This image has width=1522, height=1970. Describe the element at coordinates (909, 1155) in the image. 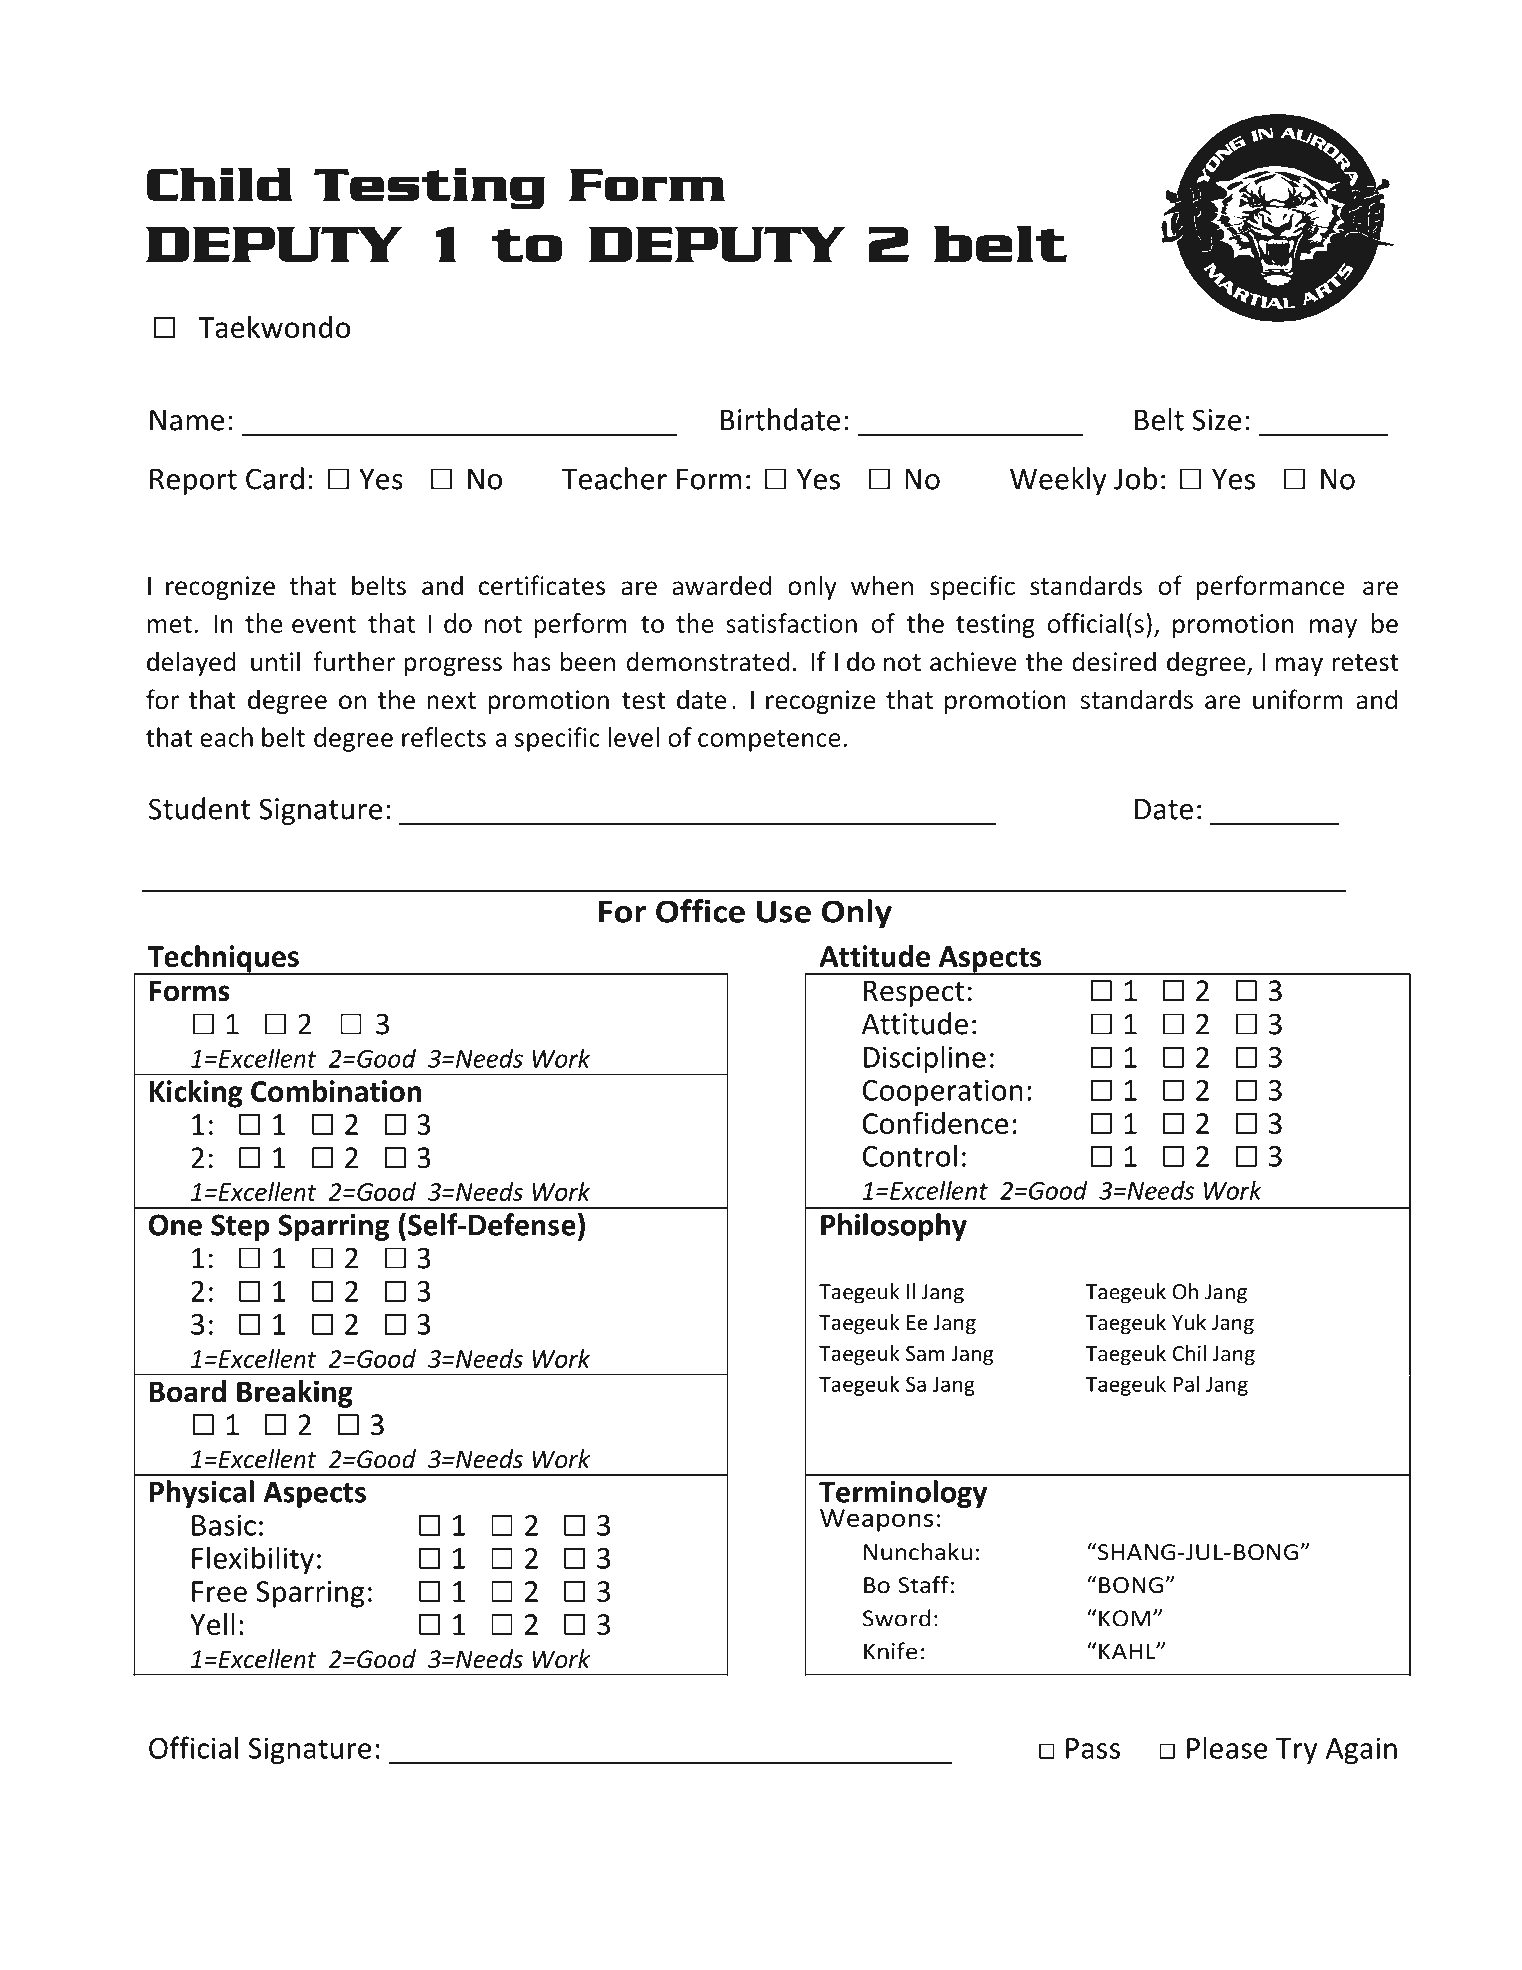

I see `Control` at that location.
